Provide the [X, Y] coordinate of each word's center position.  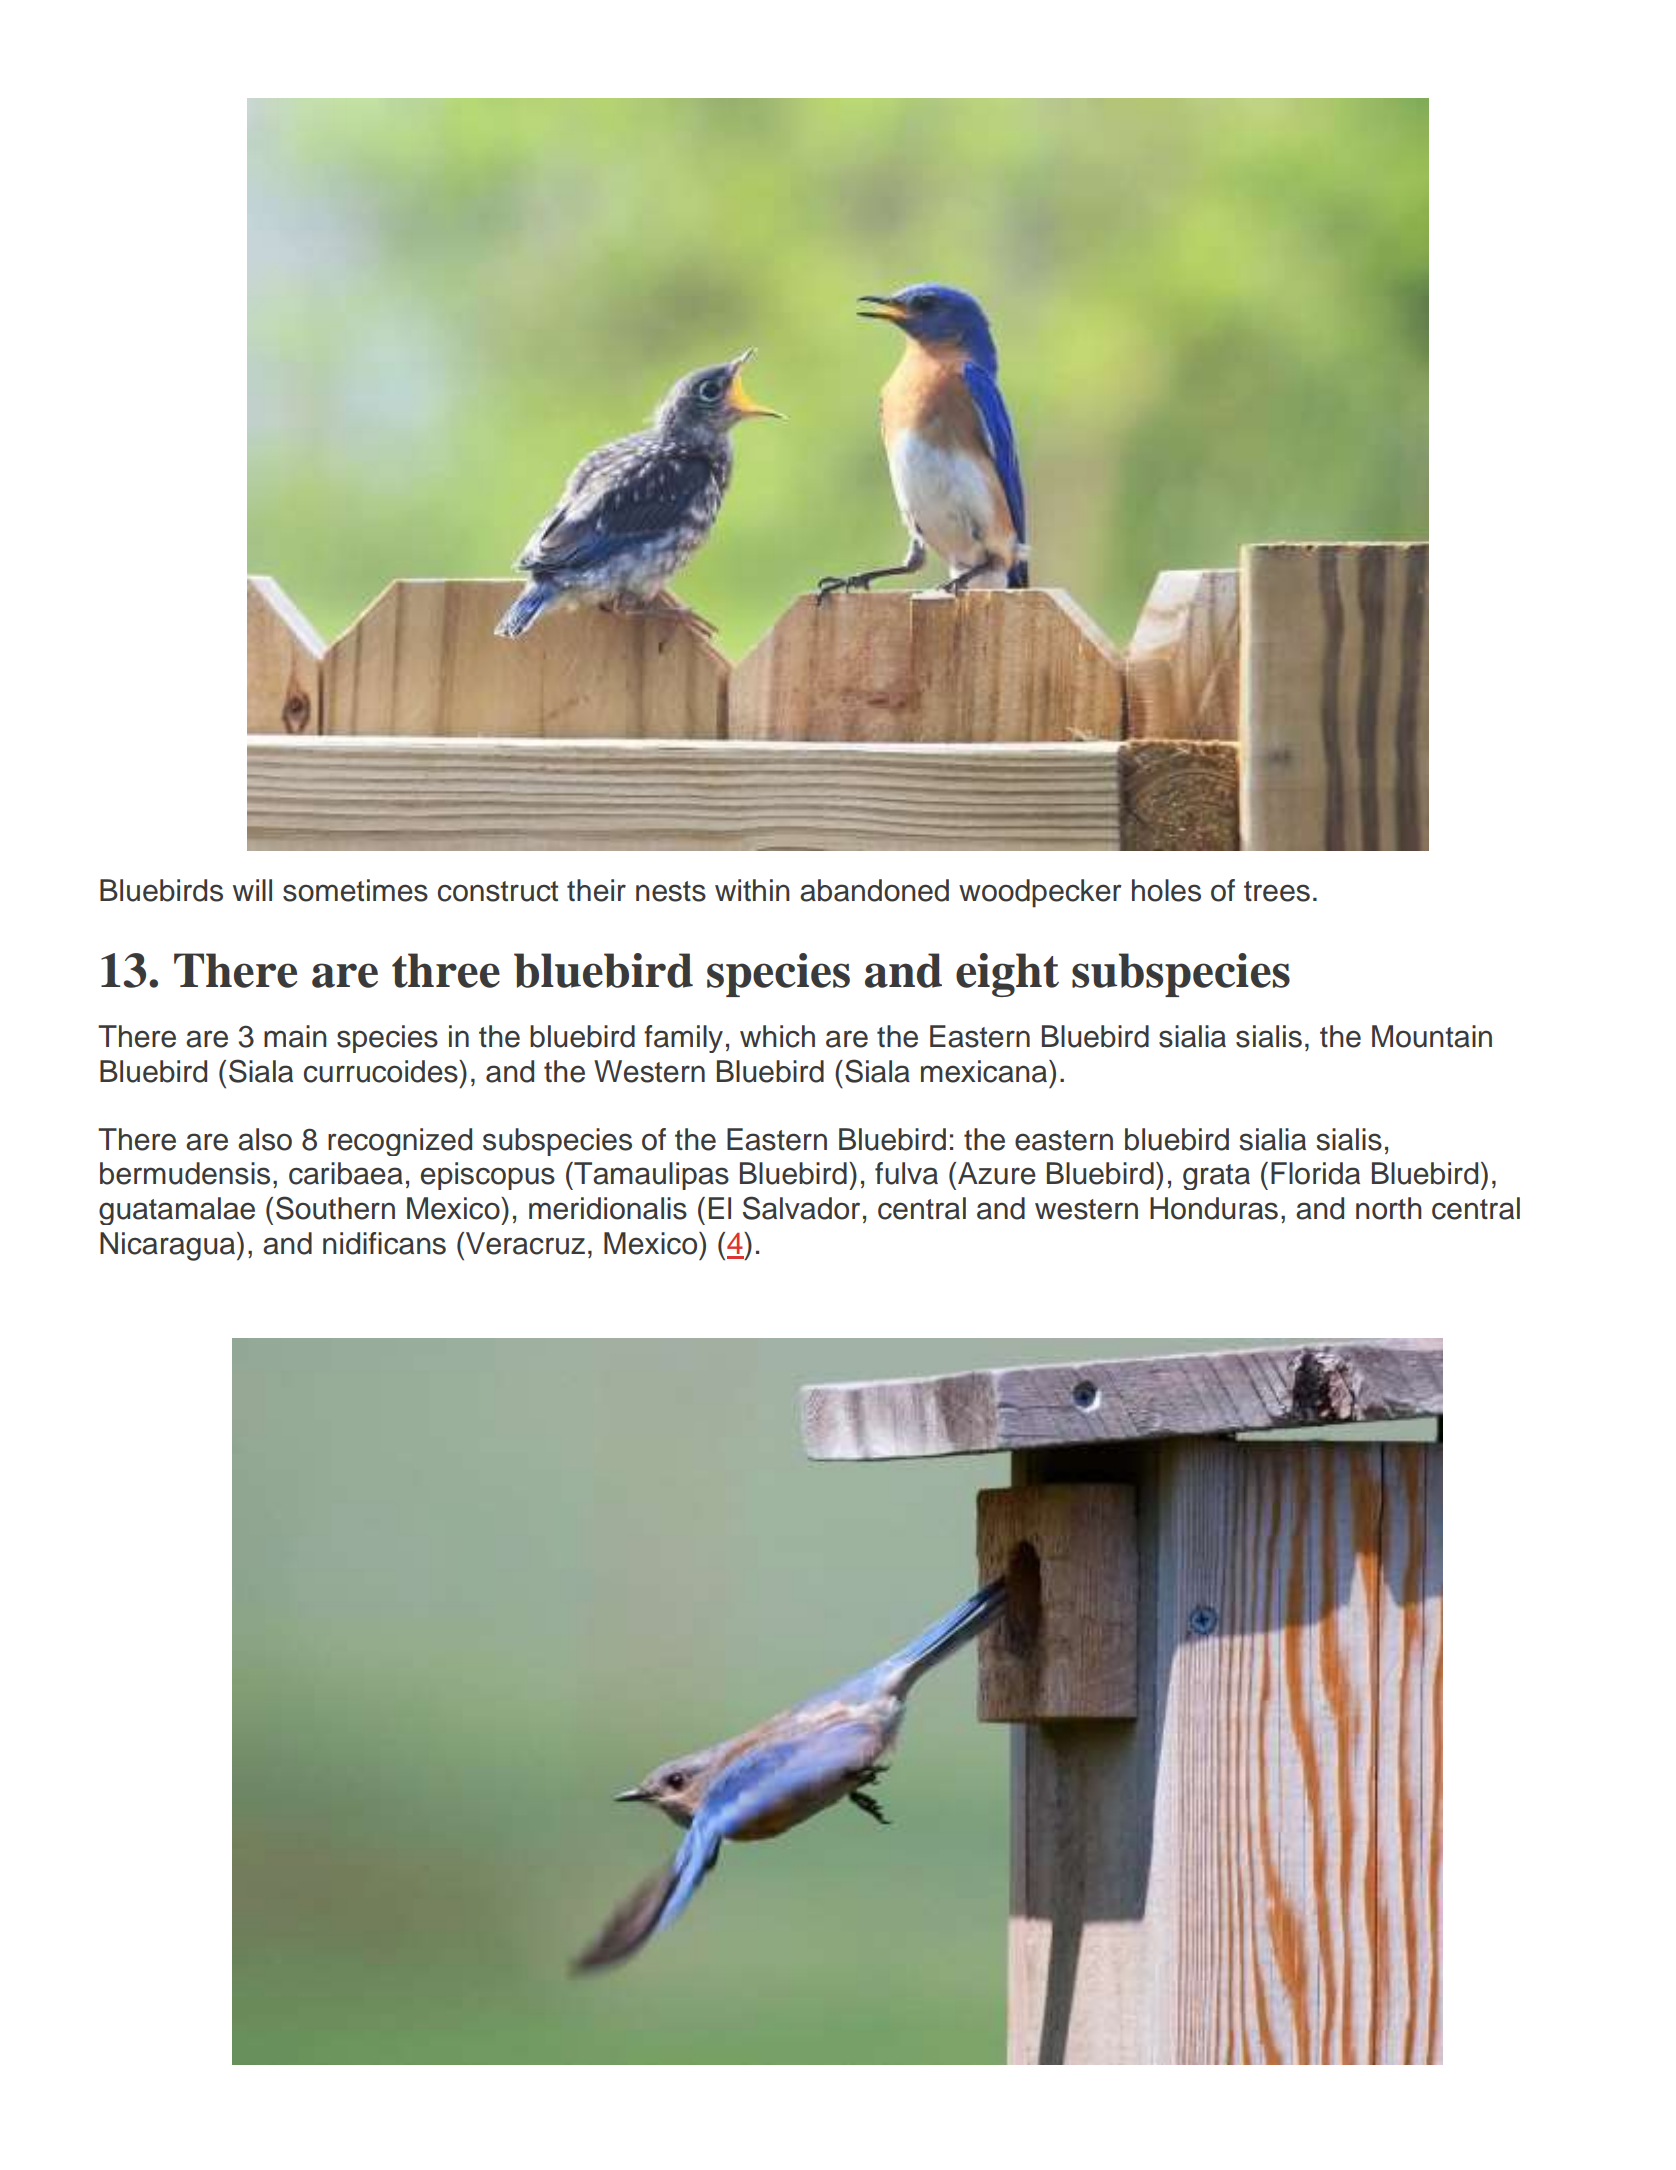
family [683, 1039]
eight [1007, 975]
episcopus [488, 1176]
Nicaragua [169, 1246]
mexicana [985, 1071]
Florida [1315, 1173]
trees [1277, 891]
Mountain [1432, 1036]
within [752, 890]
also [265, 1139]
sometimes [355, 890]
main [295, 1036]
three [446, 970]
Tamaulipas [650, 1176]
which [777, 1036]
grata [1216, 1177]
